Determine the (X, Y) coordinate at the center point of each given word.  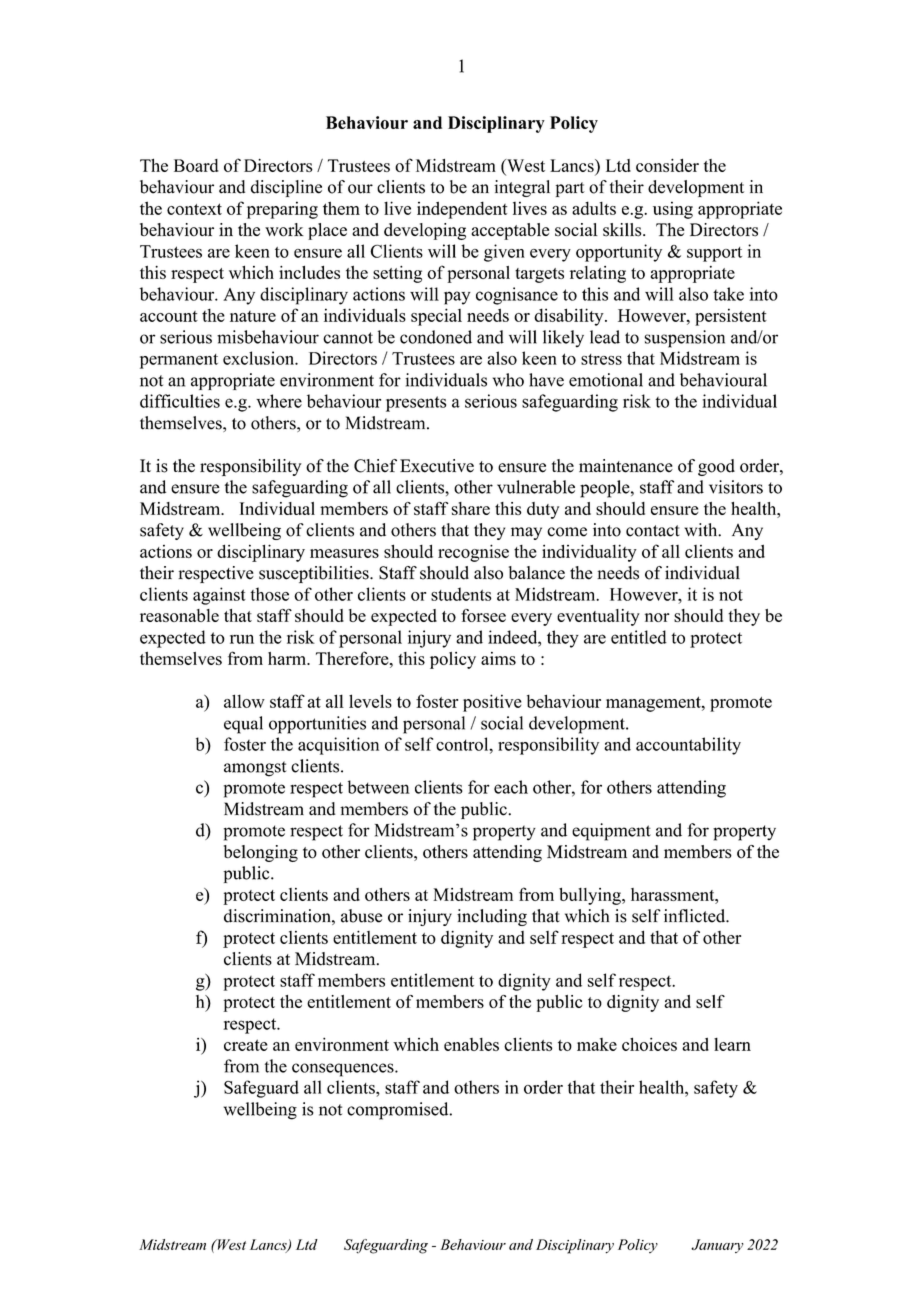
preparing (282, 210)
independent (462, 210)
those (270, 594)
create (246, 1045)
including (492, 917)
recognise (473, 553)
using (673, 210)
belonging (261, 853)
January (717, 1246)
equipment (611, 832)
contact (653, 531)
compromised (399, 1111)
